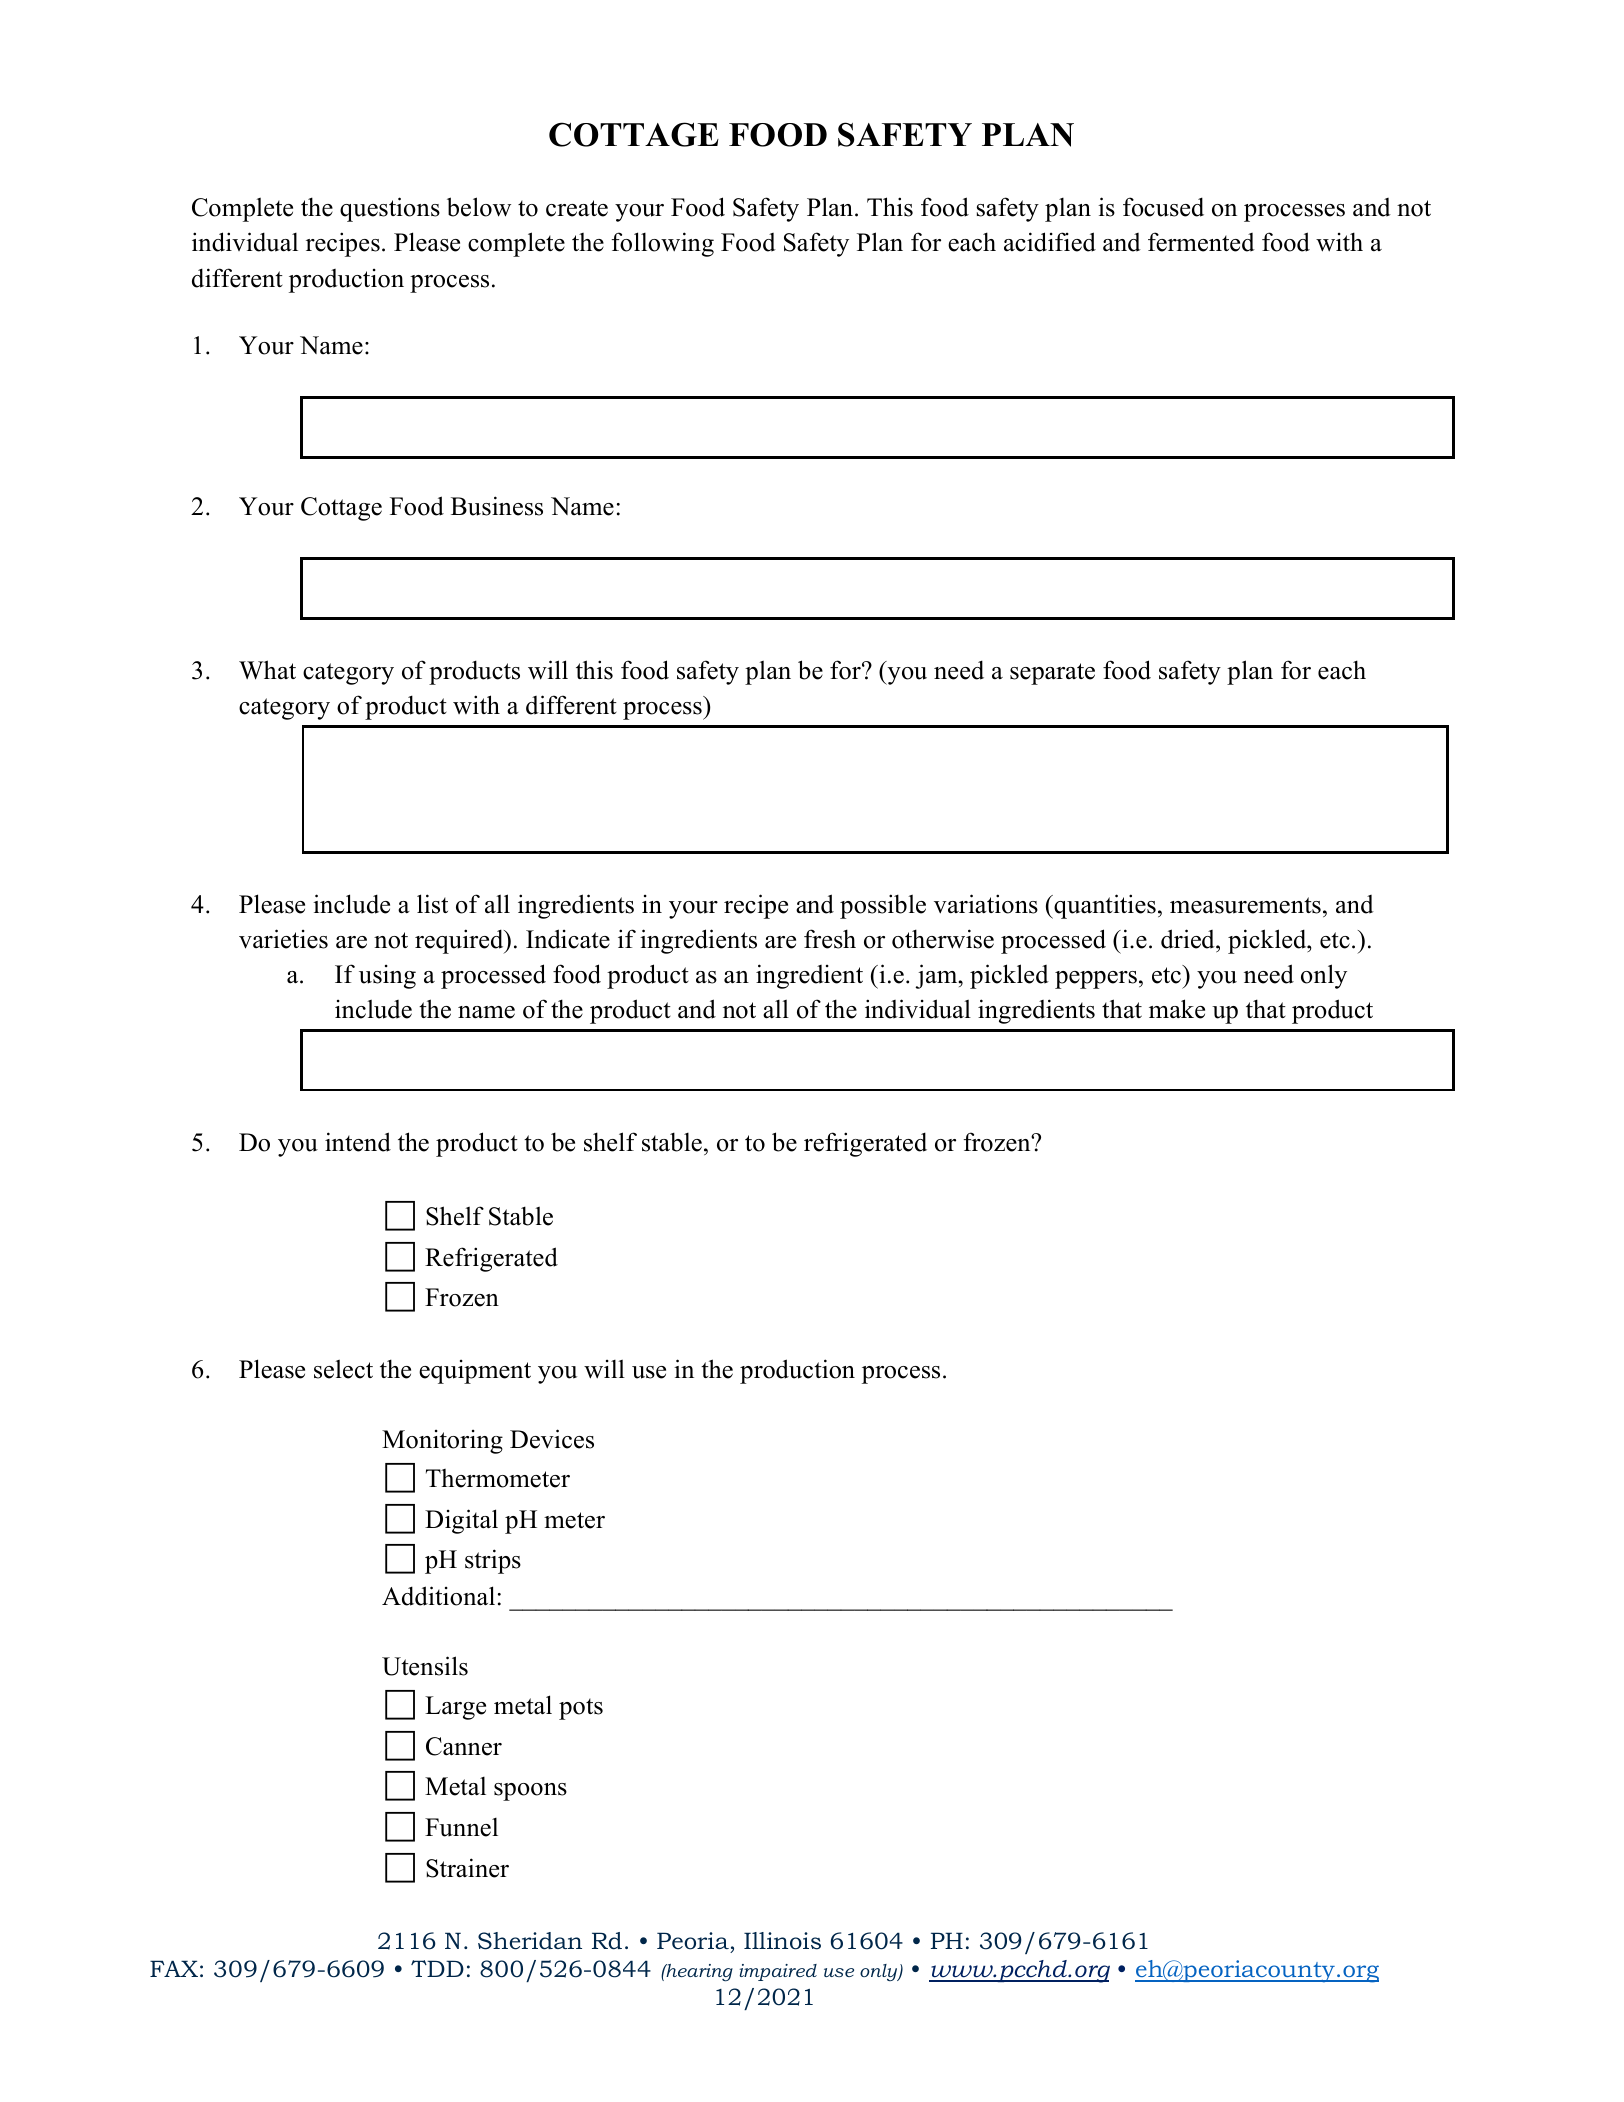  What do you see at coordinates (1177, 1009) in the image?
I see `make` at bounding box center [1177, 1009].
